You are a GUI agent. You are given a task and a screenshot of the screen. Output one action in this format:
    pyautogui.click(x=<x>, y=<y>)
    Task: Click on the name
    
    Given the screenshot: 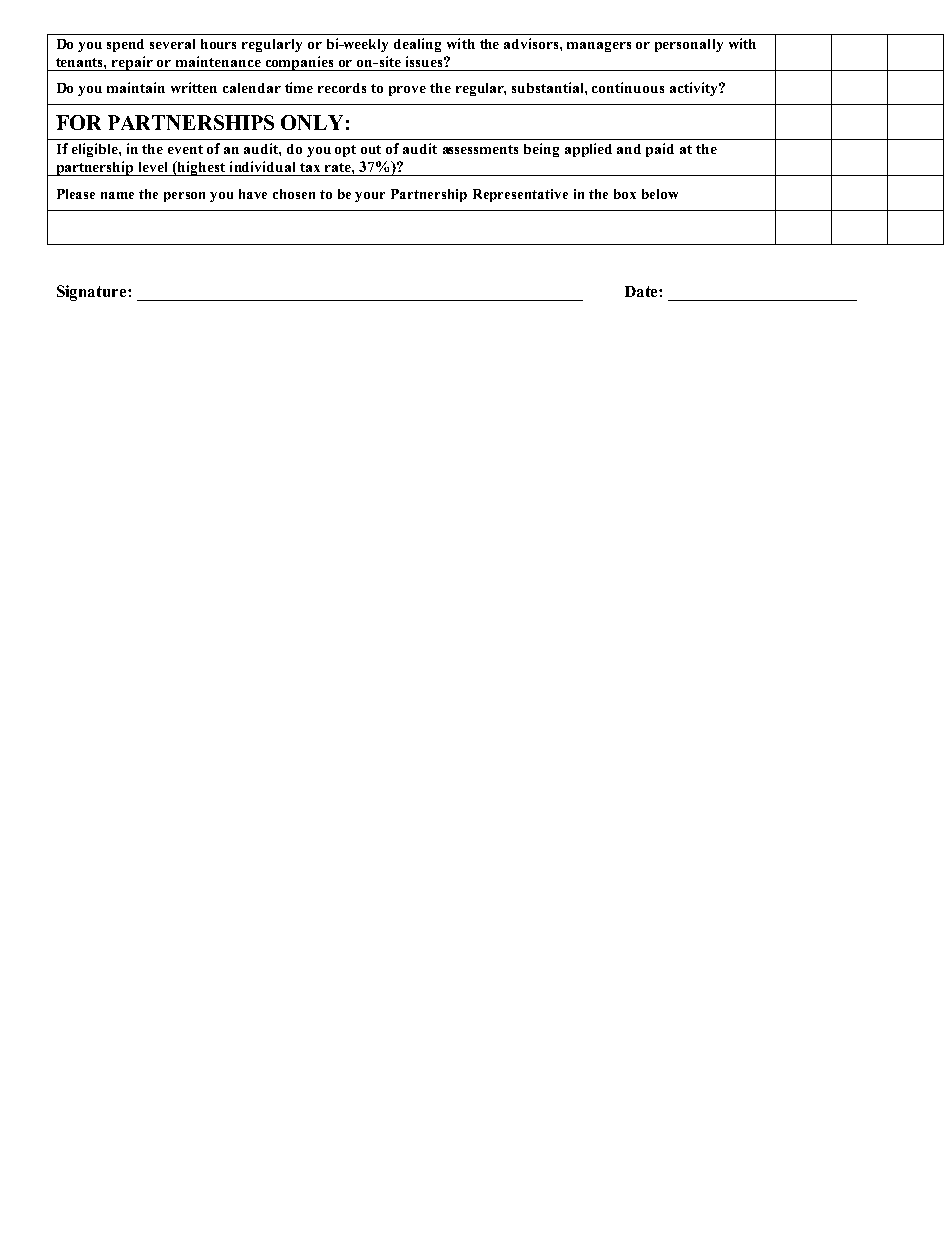 What is the action you would take?
    pyautogui.click(x=117, y=195)
